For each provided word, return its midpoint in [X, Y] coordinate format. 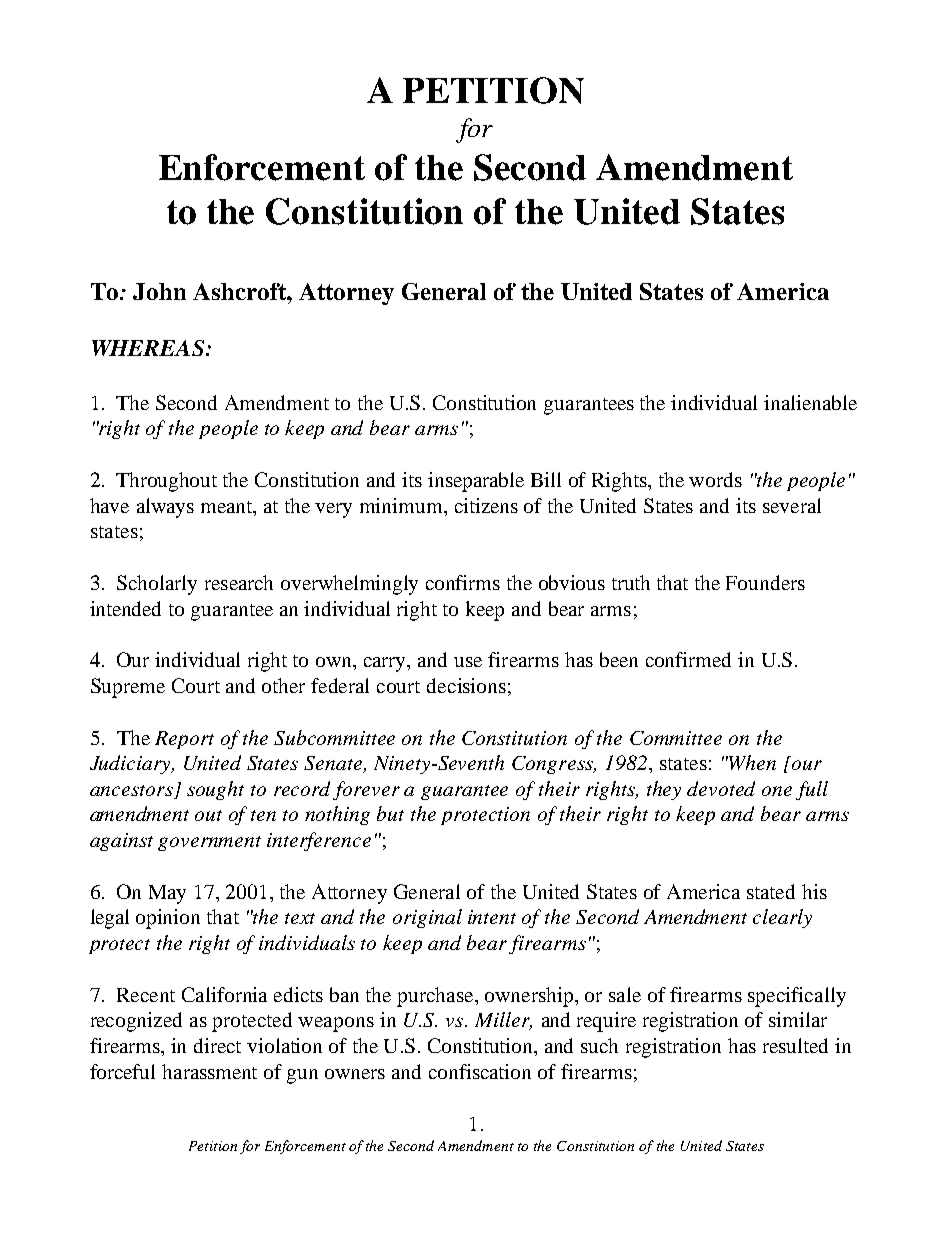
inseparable [476, 482]
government [209, 843]
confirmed [688, 659]
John [159, 291]
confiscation [480, 1071]
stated [771, 891]
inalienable [810, 402]
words [715, 479]
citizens [486, 505]
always [165, 508]
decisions [466, 685]
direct [217, 1045]
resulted [795, 1045]
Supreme [128, 688]
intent [492, 917]
